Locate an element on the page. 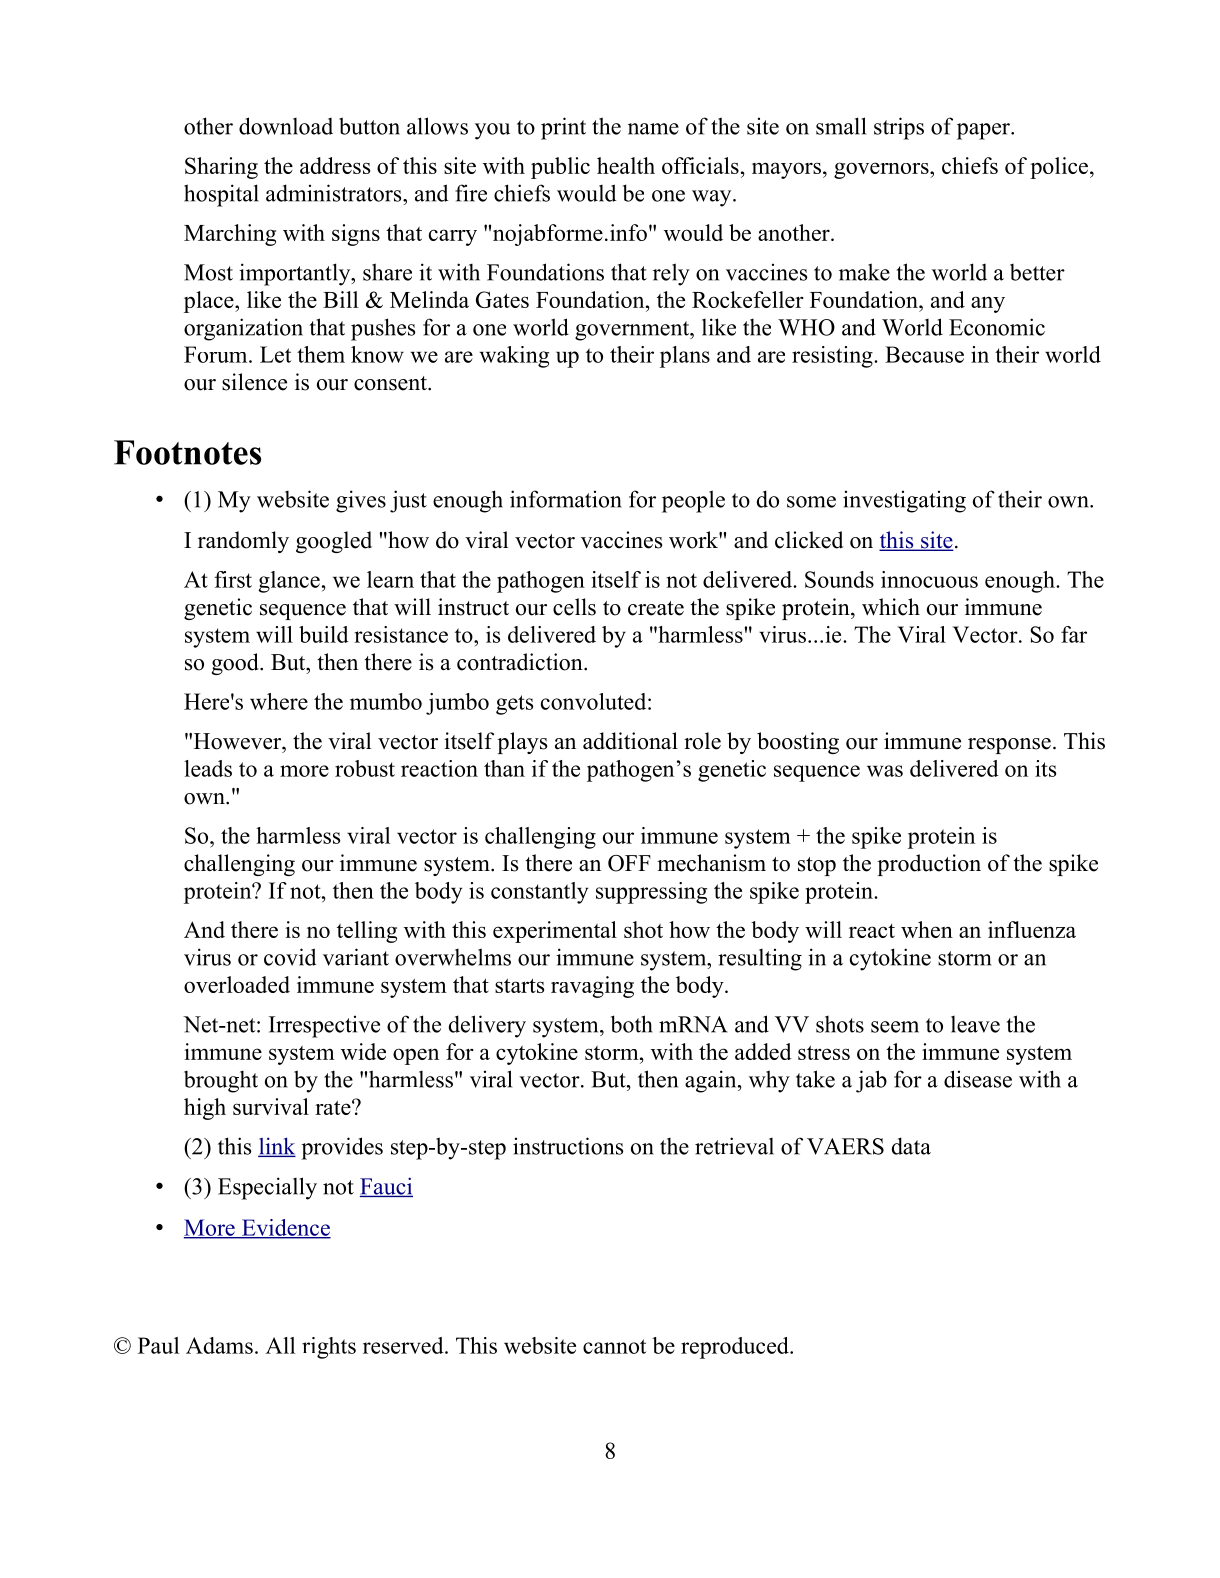 This page has height=1578, width=1220. Adams is located at coordinates (219, 1345).
